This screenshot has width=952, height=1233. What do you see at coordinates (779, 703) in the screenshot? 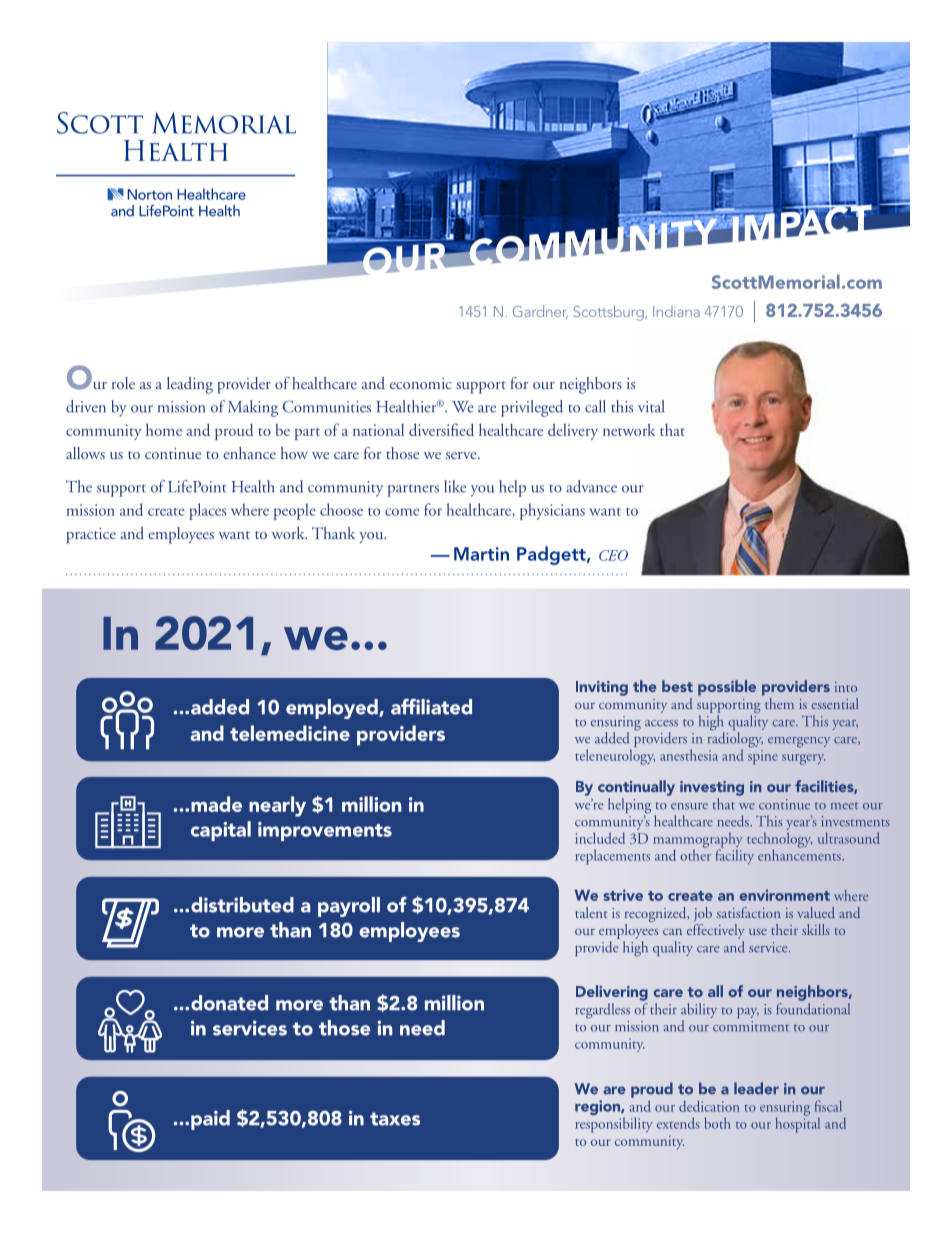
I see `them` at bounding box center [779, 703].
